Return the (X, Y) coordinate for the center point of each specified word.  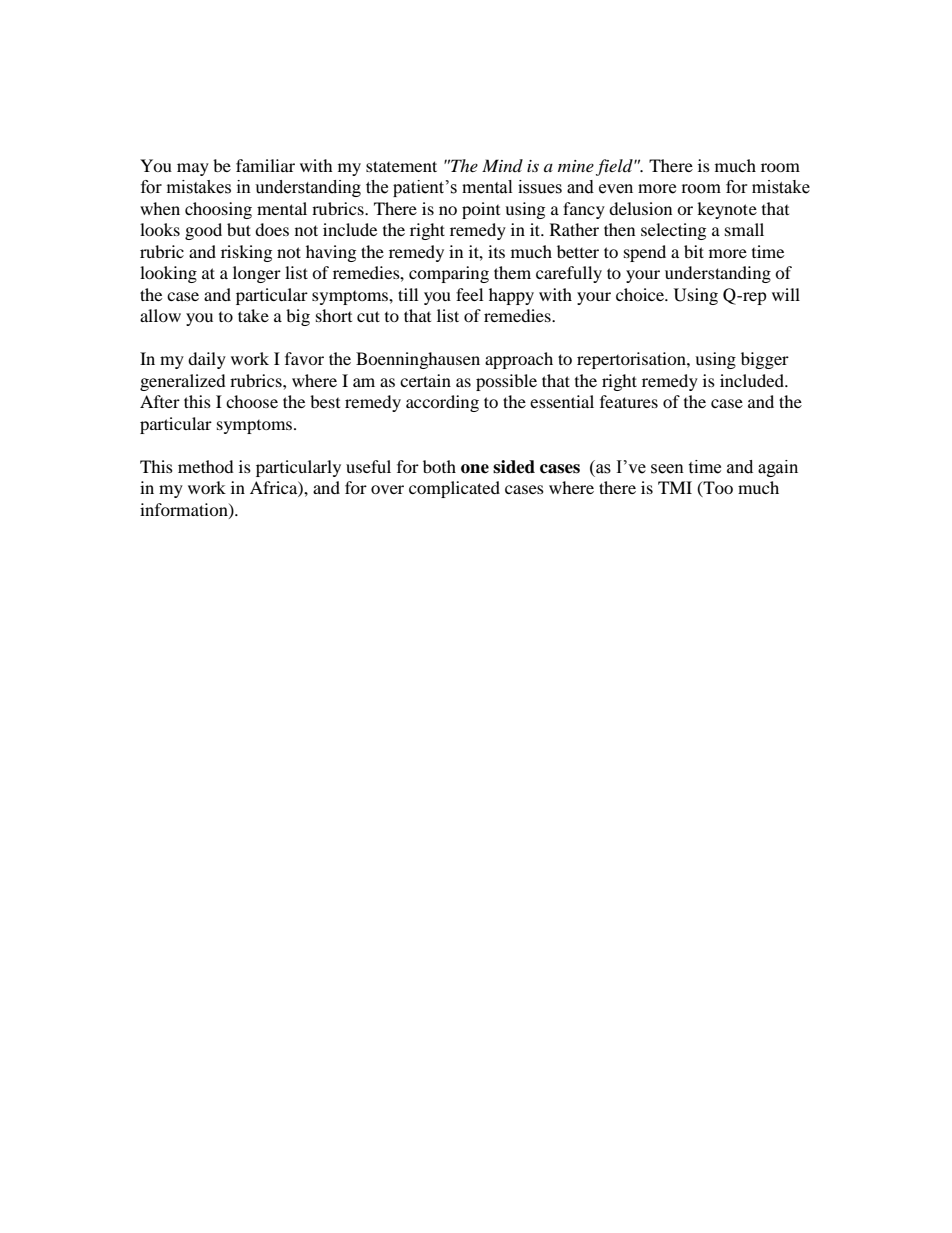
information (185, 510)
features (629, 401)
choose (252, 401)
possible (506, 382)
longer (257, 274)
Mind (502, 165)
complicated (454, 489)
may (193, 169)
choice (641, 294)
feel (469, 294)
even (616, 189)
